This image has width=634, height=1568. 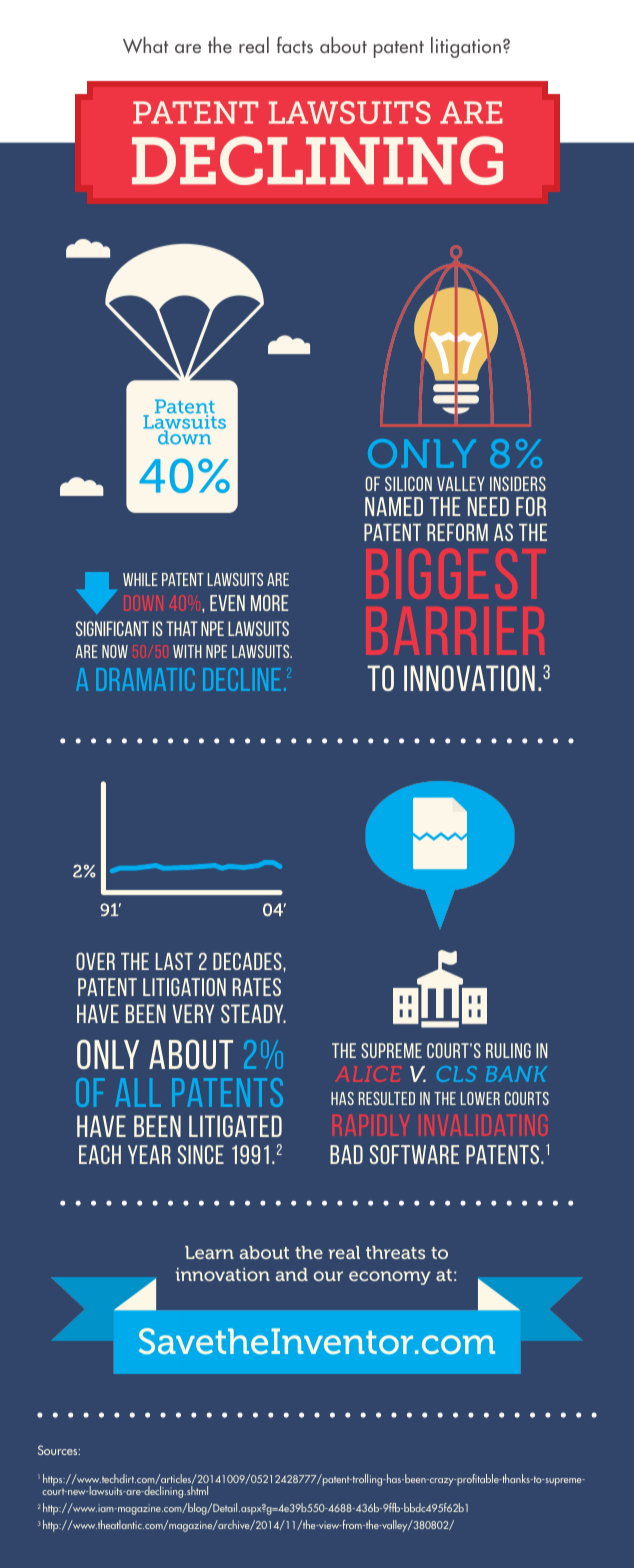 I want to click on more, so click(x=269, y=603).
